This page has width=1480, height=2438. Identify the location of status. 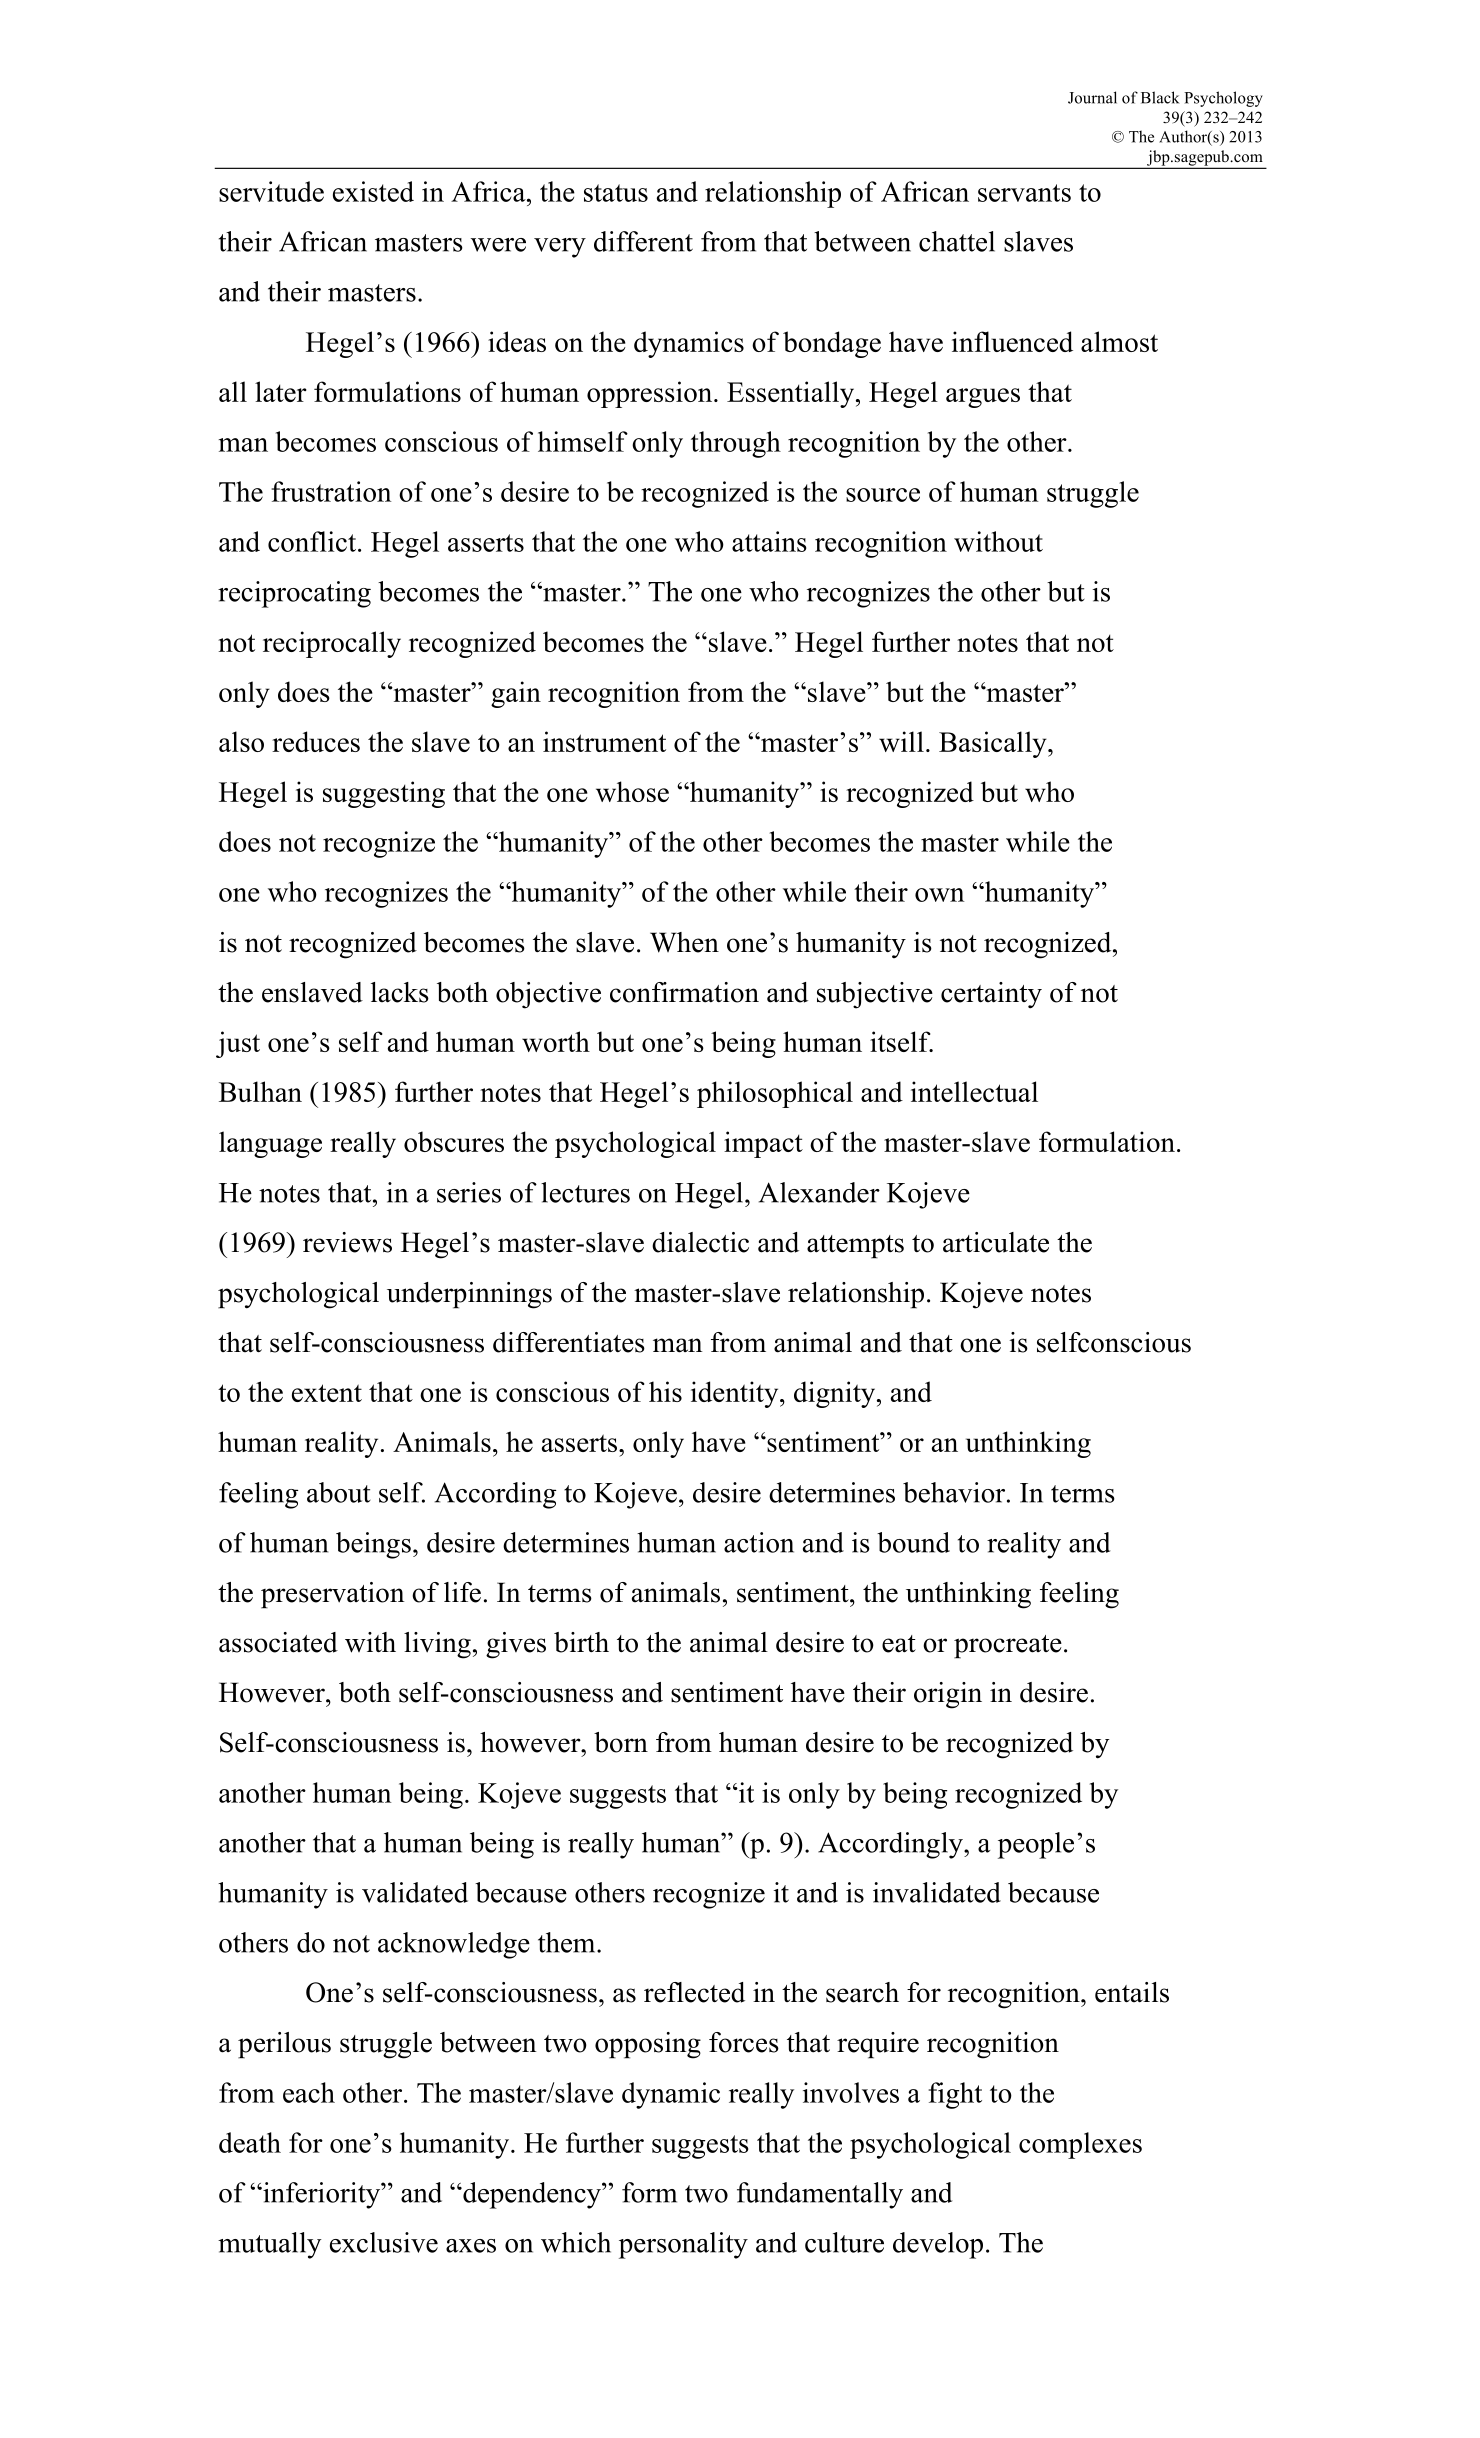
(616, 193).
